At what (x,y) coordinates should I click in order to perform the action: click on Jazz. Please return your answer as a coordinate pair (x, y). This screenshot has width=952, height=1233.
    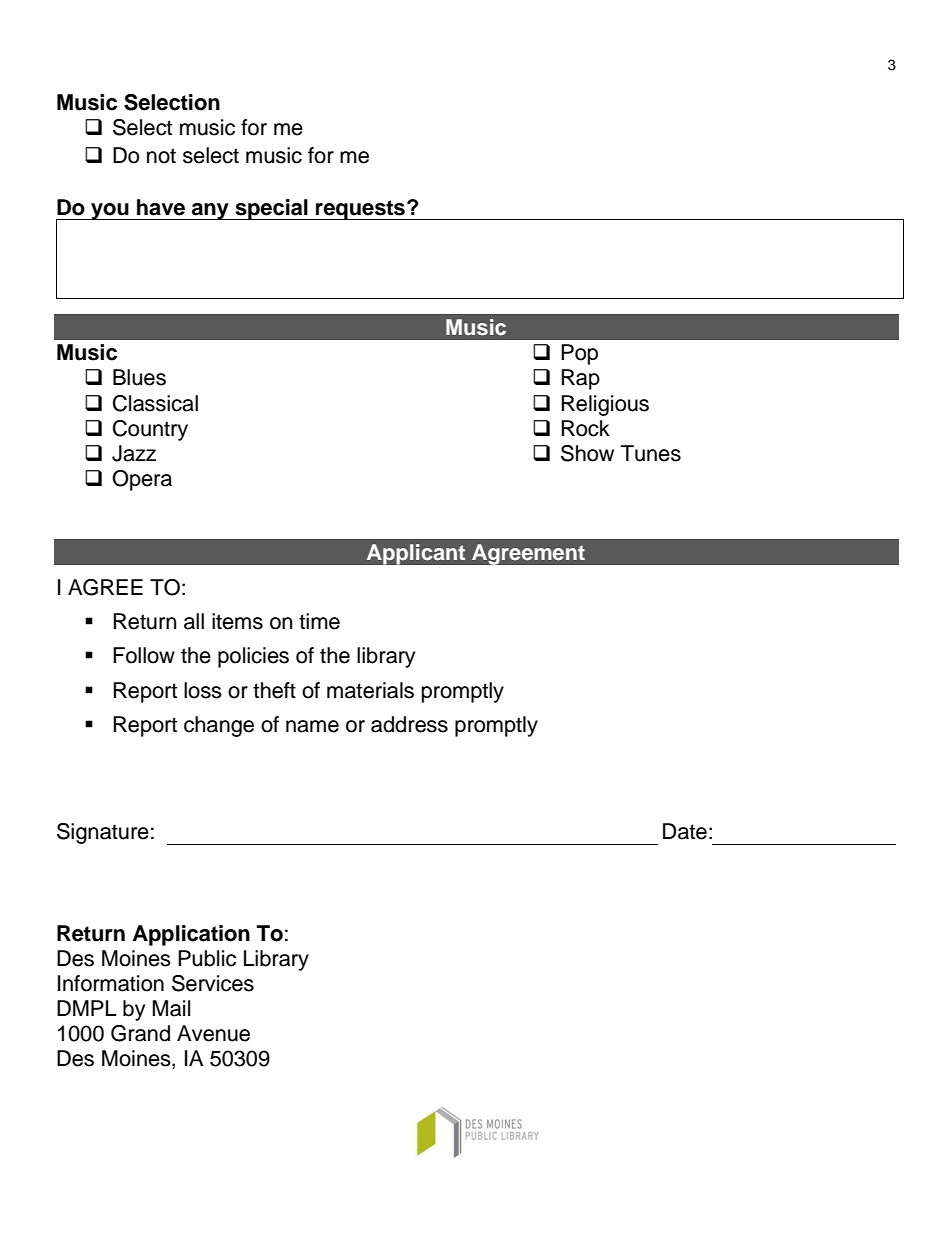
    Looking at the image, I should click on (134, 453).
